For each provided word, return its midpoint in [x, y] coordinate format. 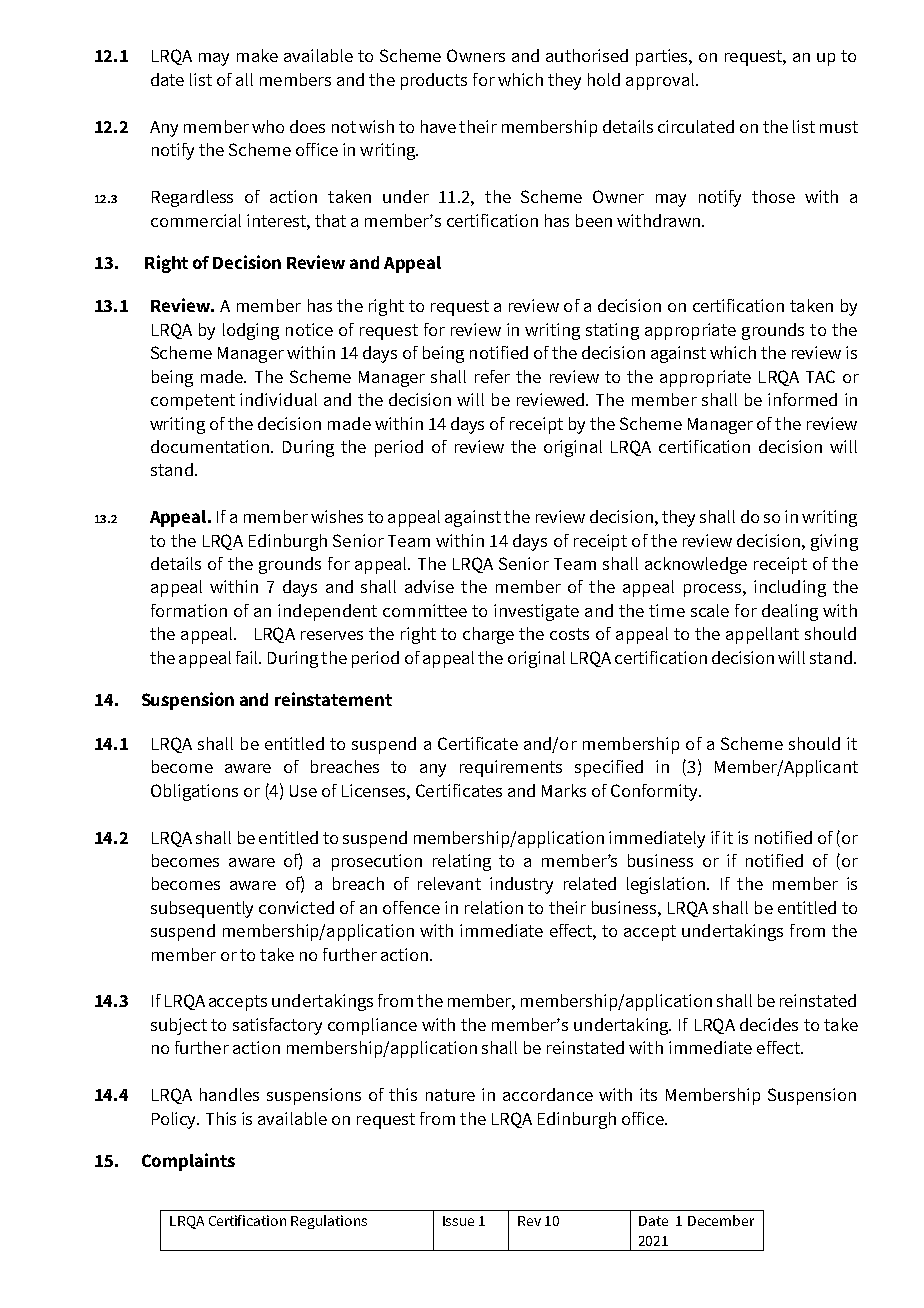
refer [492, 376]
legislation [666, 885]
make [257, 55]
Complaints [188, 1162]
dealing [790, 612]
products [434, 81]
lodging [251, 331]
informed [802, 399]
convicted [296, 907]
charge [488, 635]
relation [494, 907]
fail [248, 657]
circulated [696, 126]
